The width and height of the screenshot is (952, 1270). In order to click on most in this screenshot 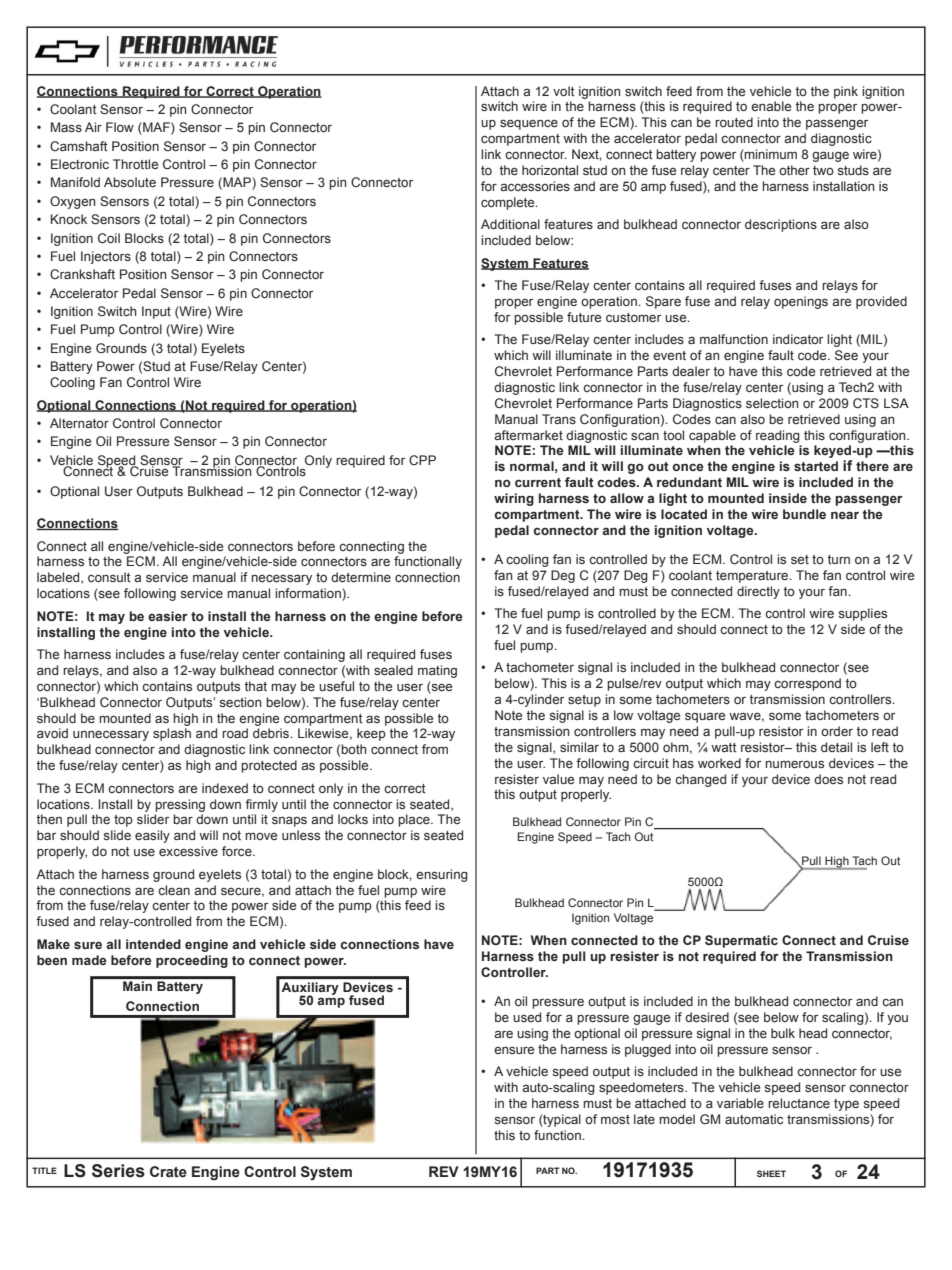, I will do `click(615, 1119)`.
